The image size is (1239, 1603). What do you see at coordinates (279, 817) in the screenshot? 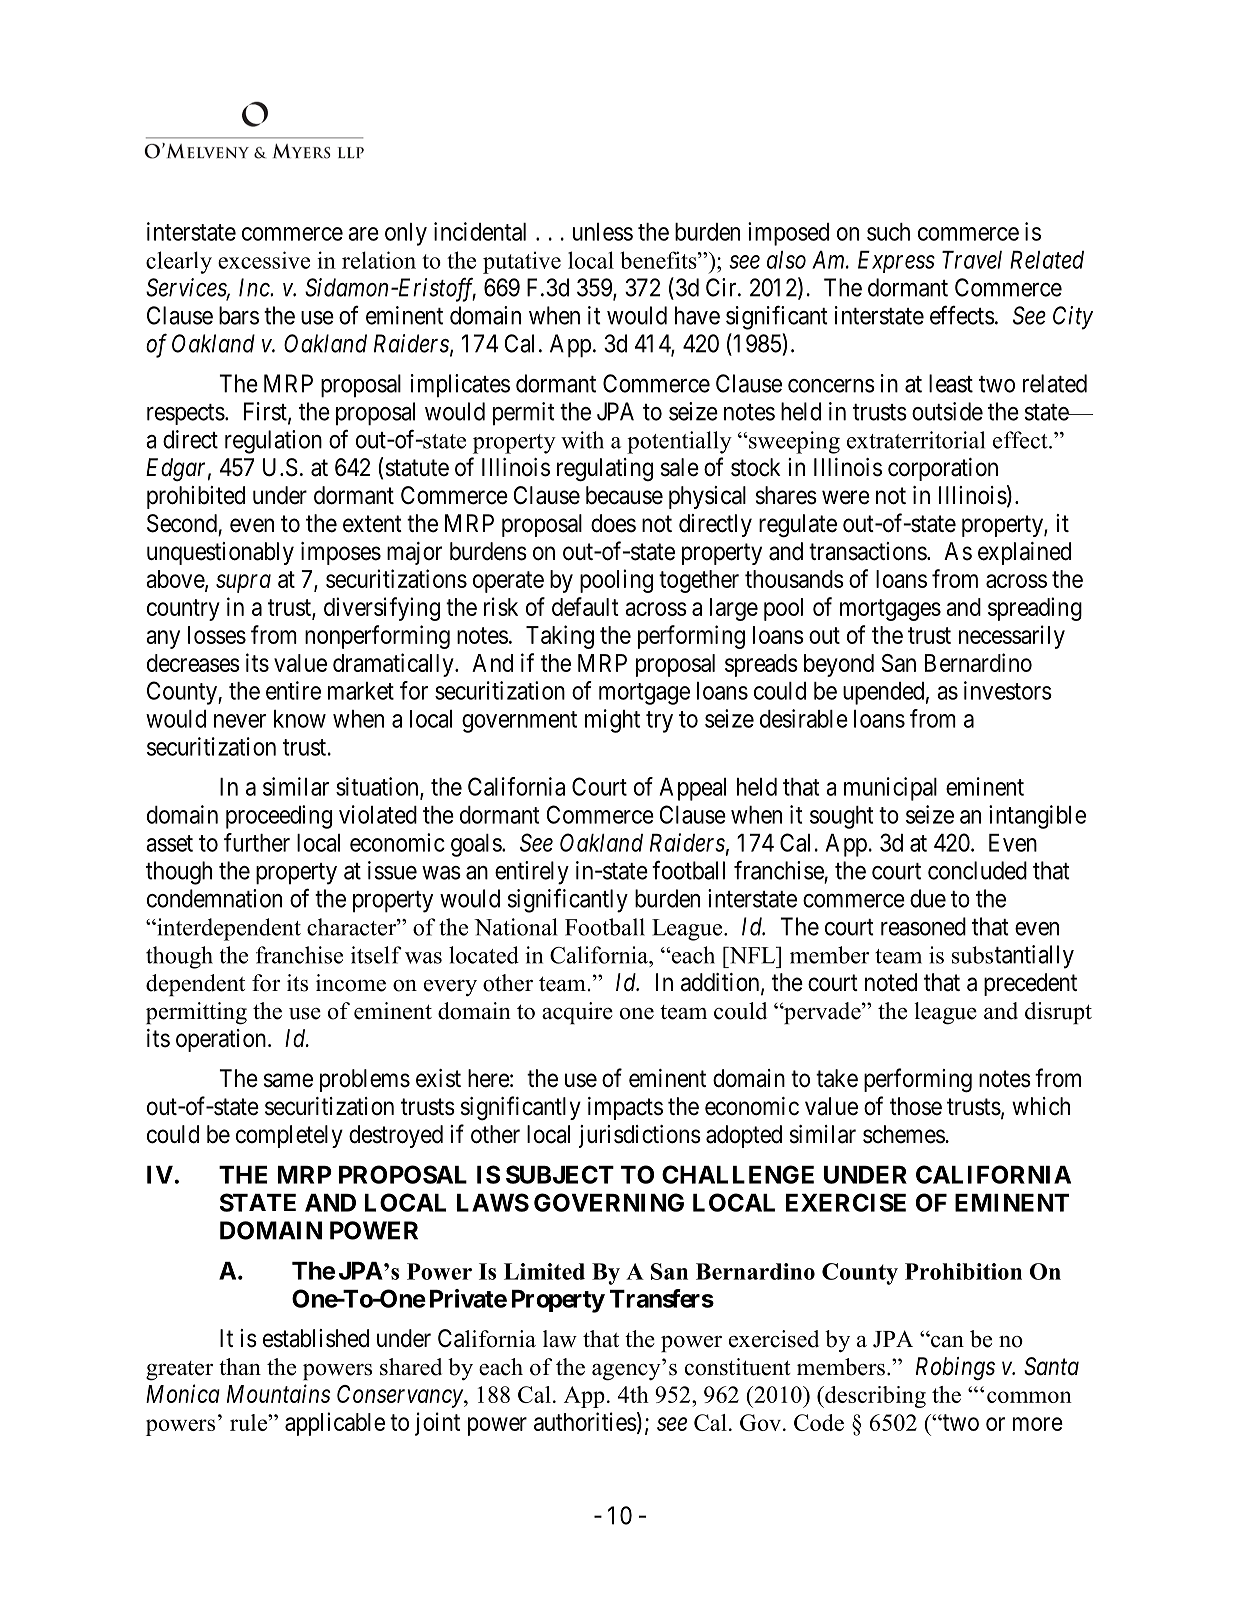
I see `proceeding` at bounding box center [279, 817].
